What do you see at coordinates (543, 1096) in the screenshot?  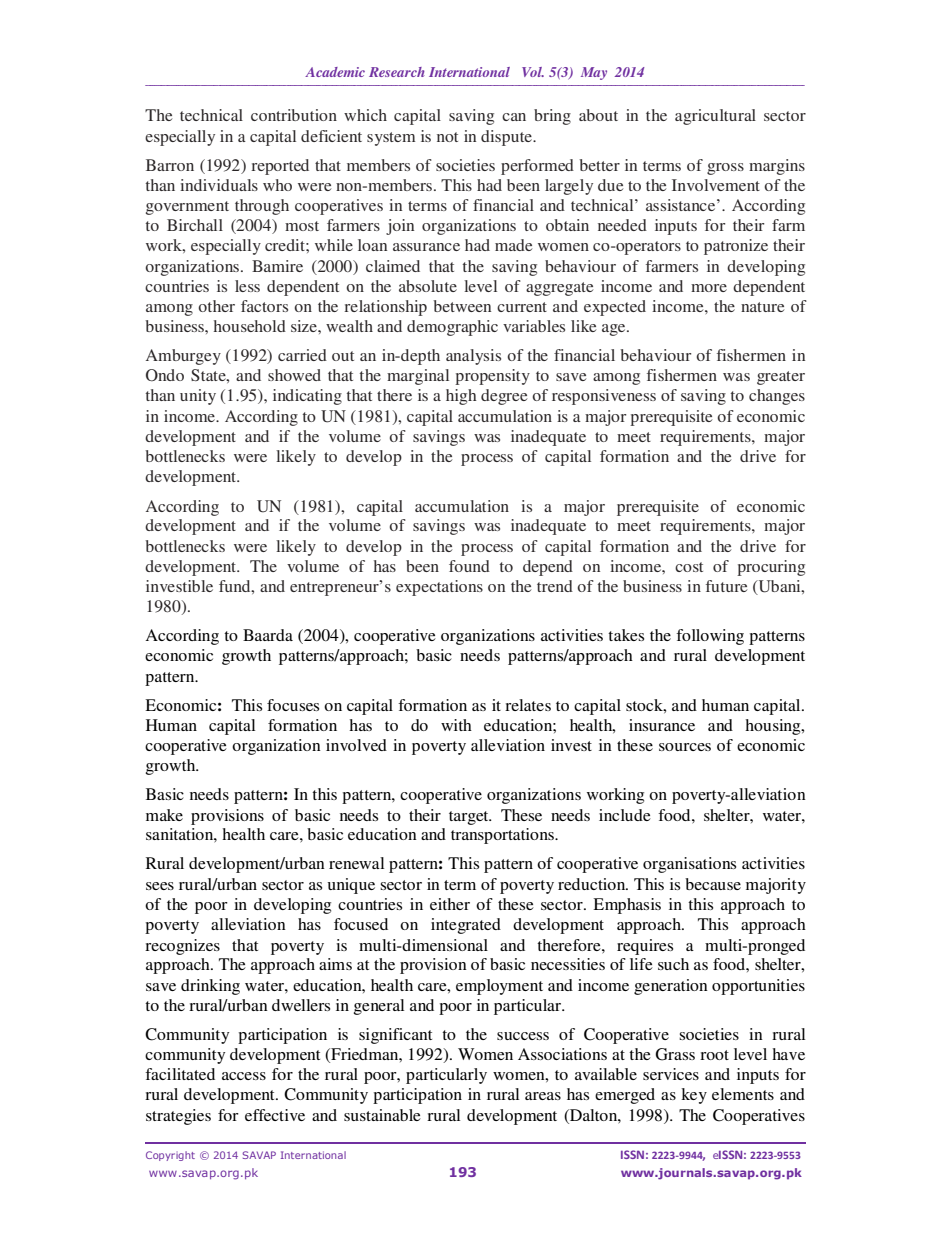 I see `areas` at bounding box center [543, 1096].
